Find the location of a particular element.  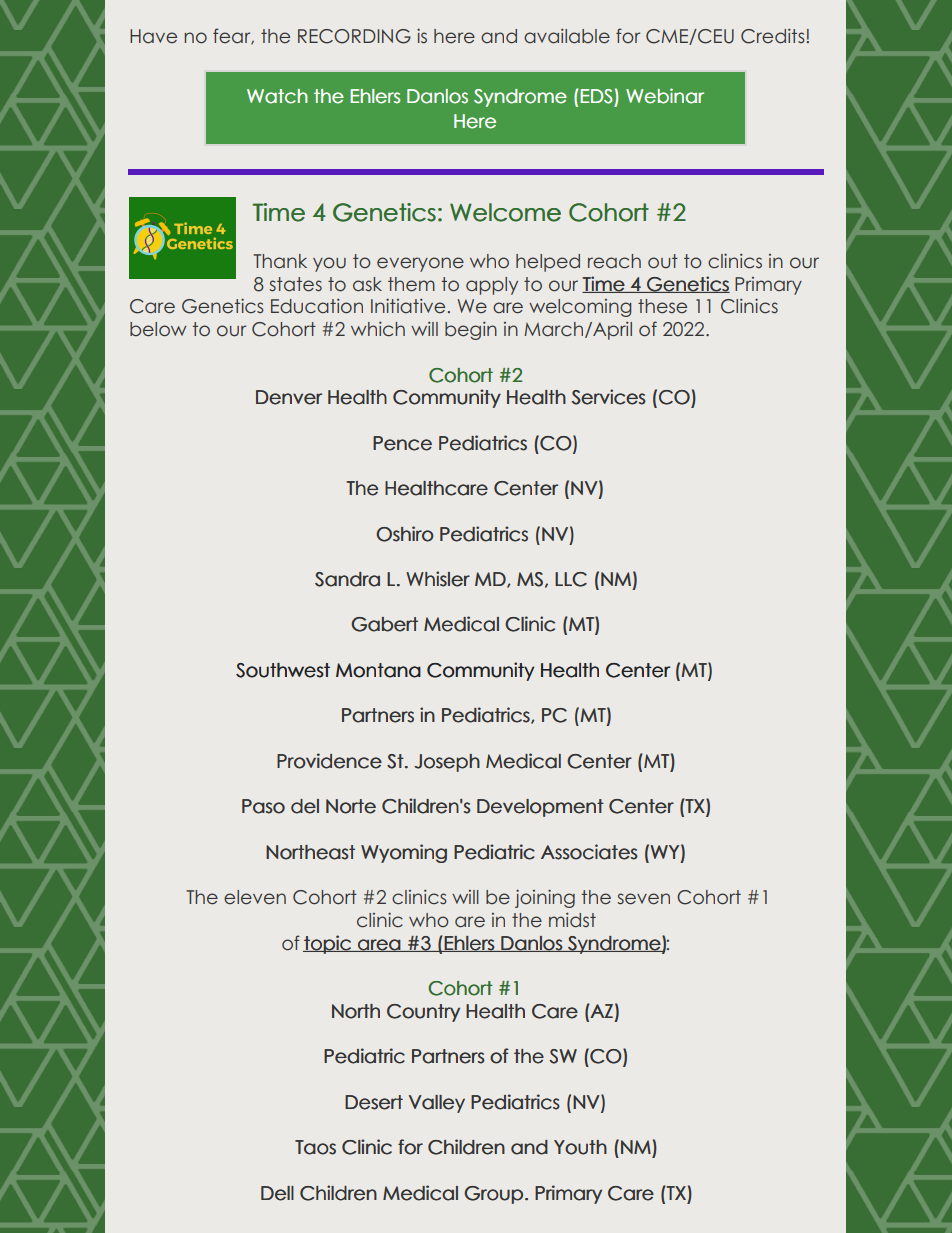

fear is located at coordinates (233, 36).
